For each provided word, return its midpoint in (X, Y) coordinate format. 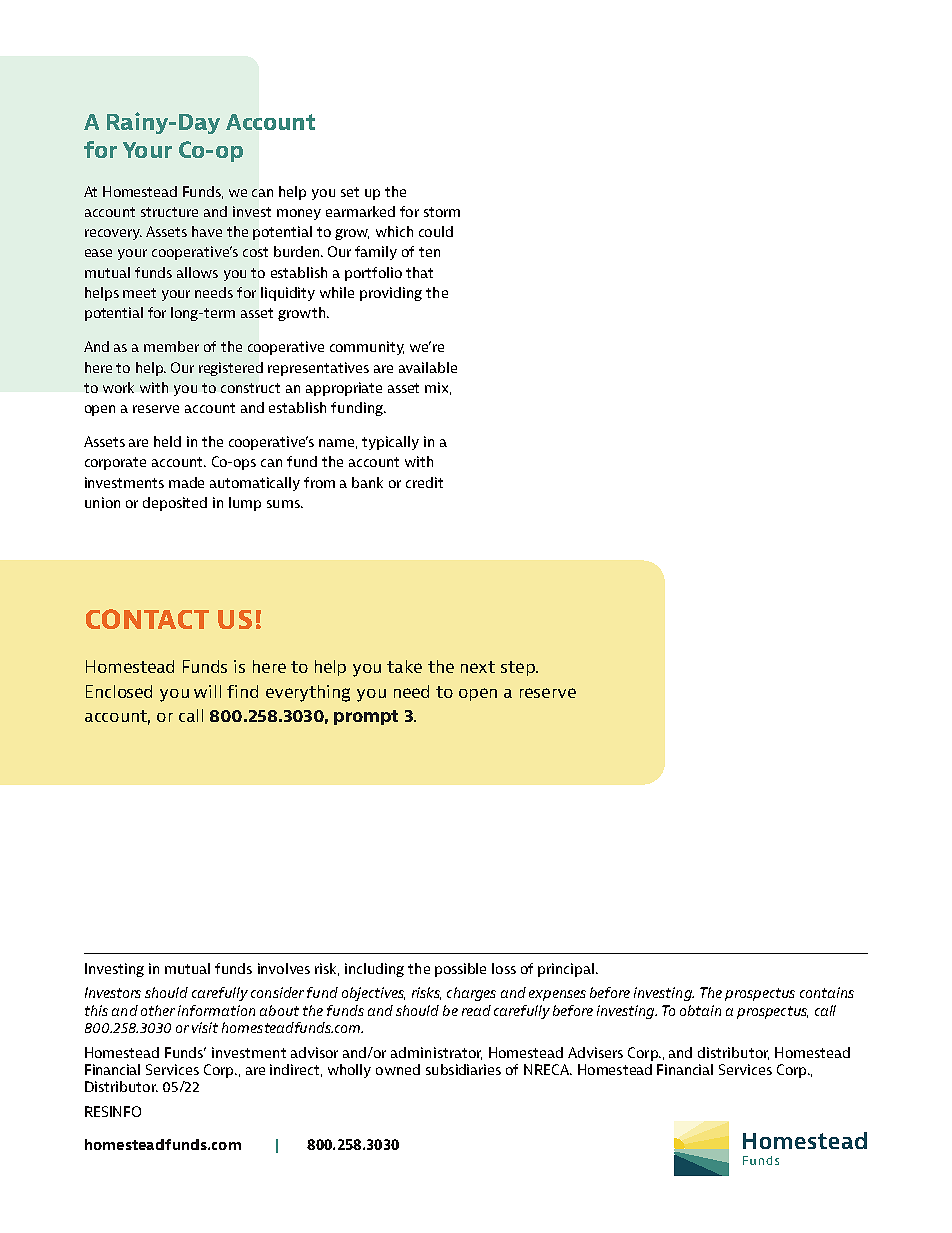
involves (284, 968)
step (519, 668)
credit (424, 482)
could (436, 231)
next (478, 667)
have (207, 231)
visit (205, 1027)
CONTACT (147, 619)
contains (827, 992)
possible (460, 970)
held (167, 441)
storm (442, 212)
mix (438, 388)
